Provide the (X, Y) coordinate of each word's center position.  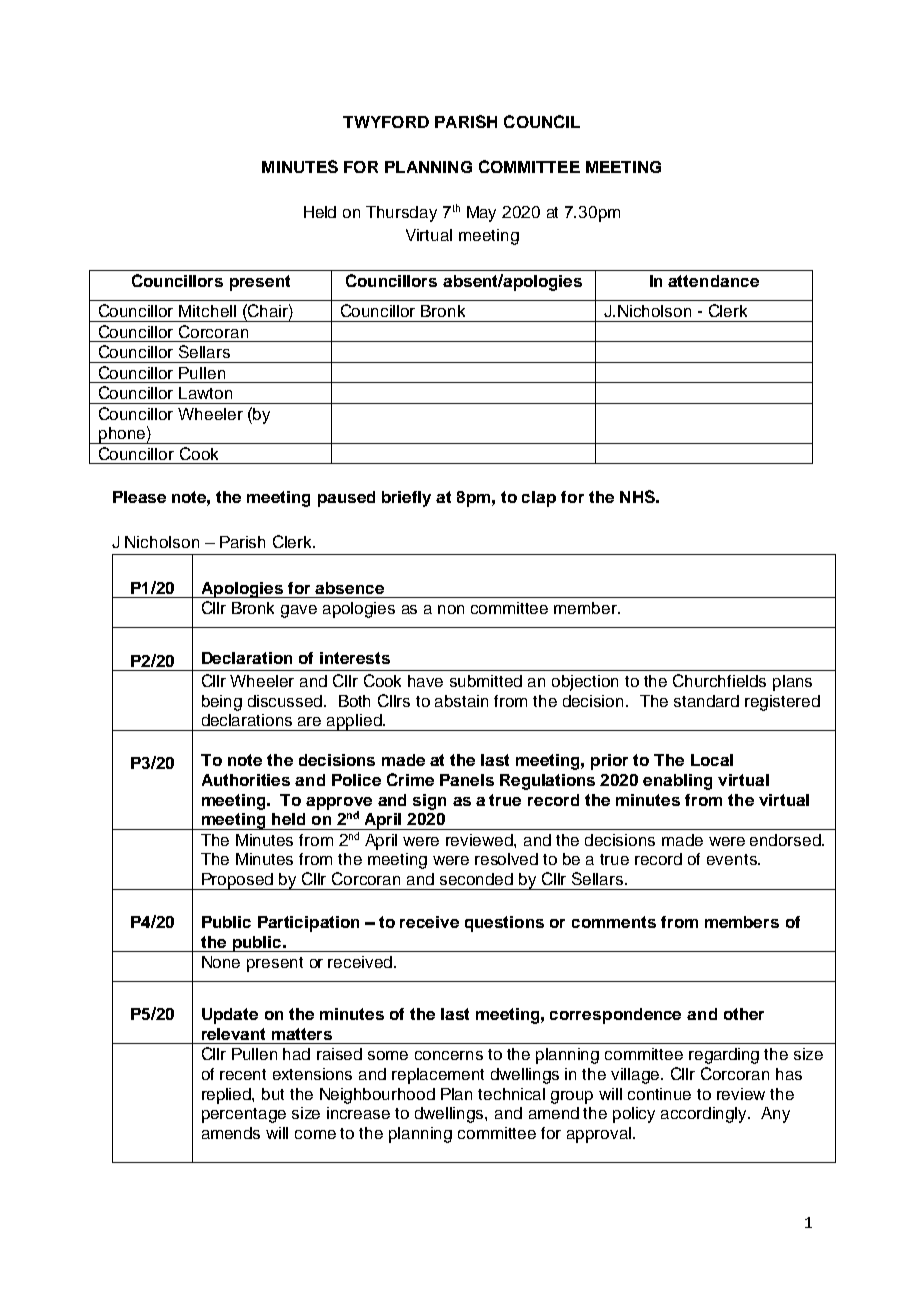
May (481, 214)
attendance (713, 281)
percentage (244, 1115)
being (222, 703)
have (425, 681)
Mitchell (207, 311)
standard (706, 701)
